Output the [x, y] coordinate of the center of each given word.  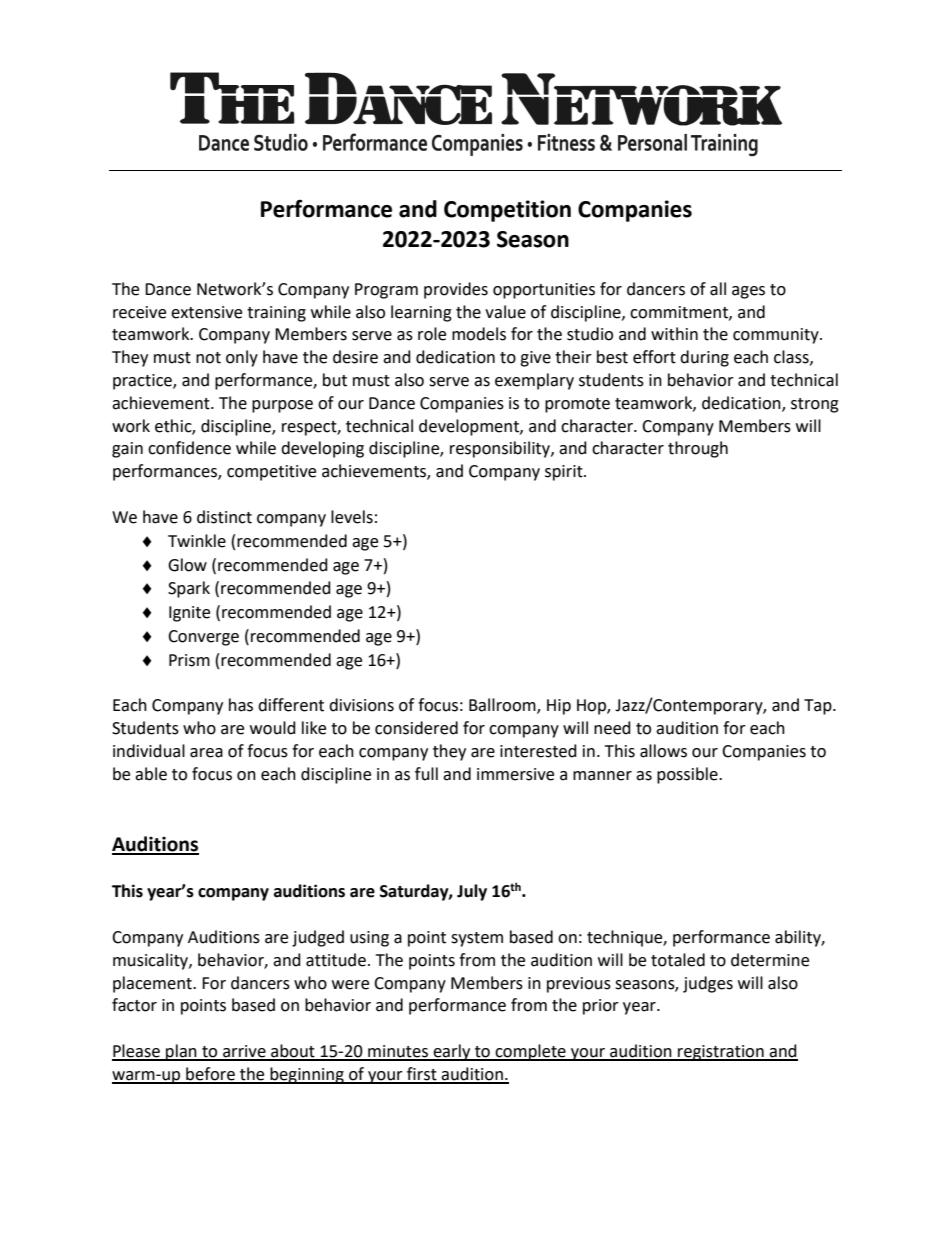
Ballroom [503, 706]
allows [663, 751]
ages [748, 292]
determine [770, 960]
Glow [187, 565]
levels [352, 517]
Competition [507, 211]
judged [318, 938]
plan [181, 1052]
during [704, 358]
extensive [206, 312]
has [241, 705]
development [470, 427]
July [472, 892]
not [208, 358]
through [698, 449]
